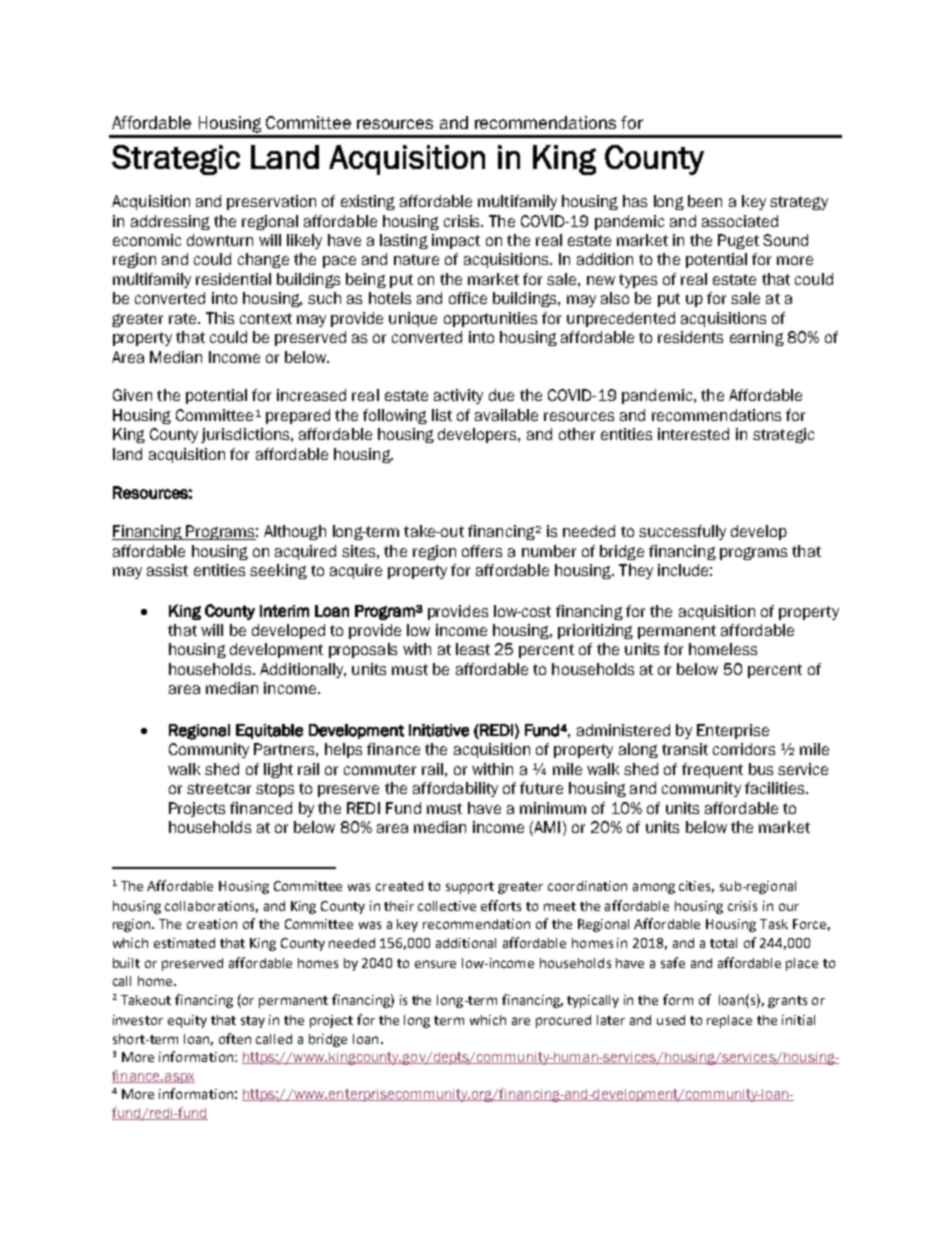 This document has height=1233, width=952. What do you see at coordinates (220, 240) in the document?
I see `downturn` at bounding box center [220, 240].
